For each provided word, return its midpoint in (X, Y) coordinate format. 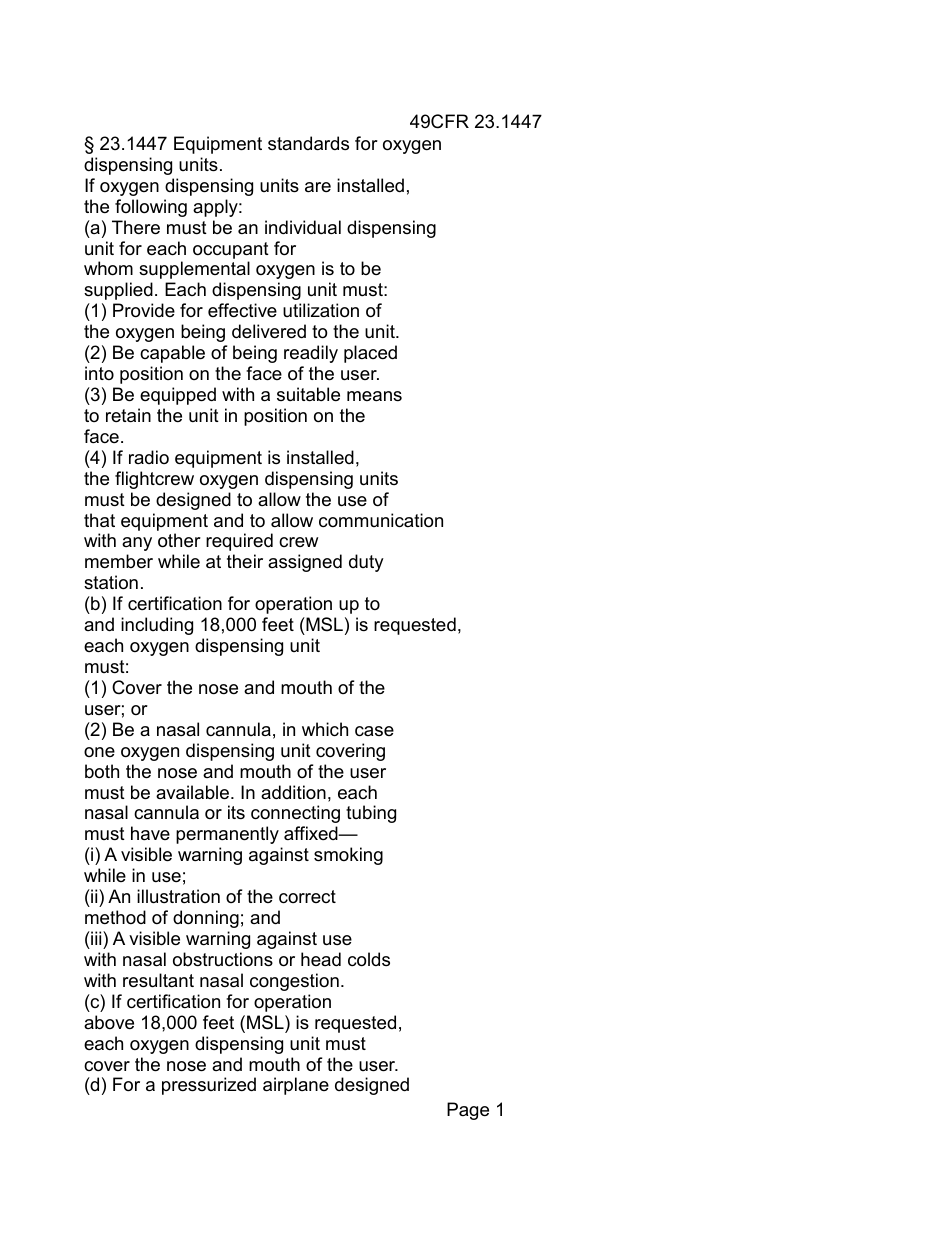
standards (308, 143)
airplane (296, 1086)
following (151, 208)
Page (468, 1111)
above (109, 1022)
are (318, 187)
